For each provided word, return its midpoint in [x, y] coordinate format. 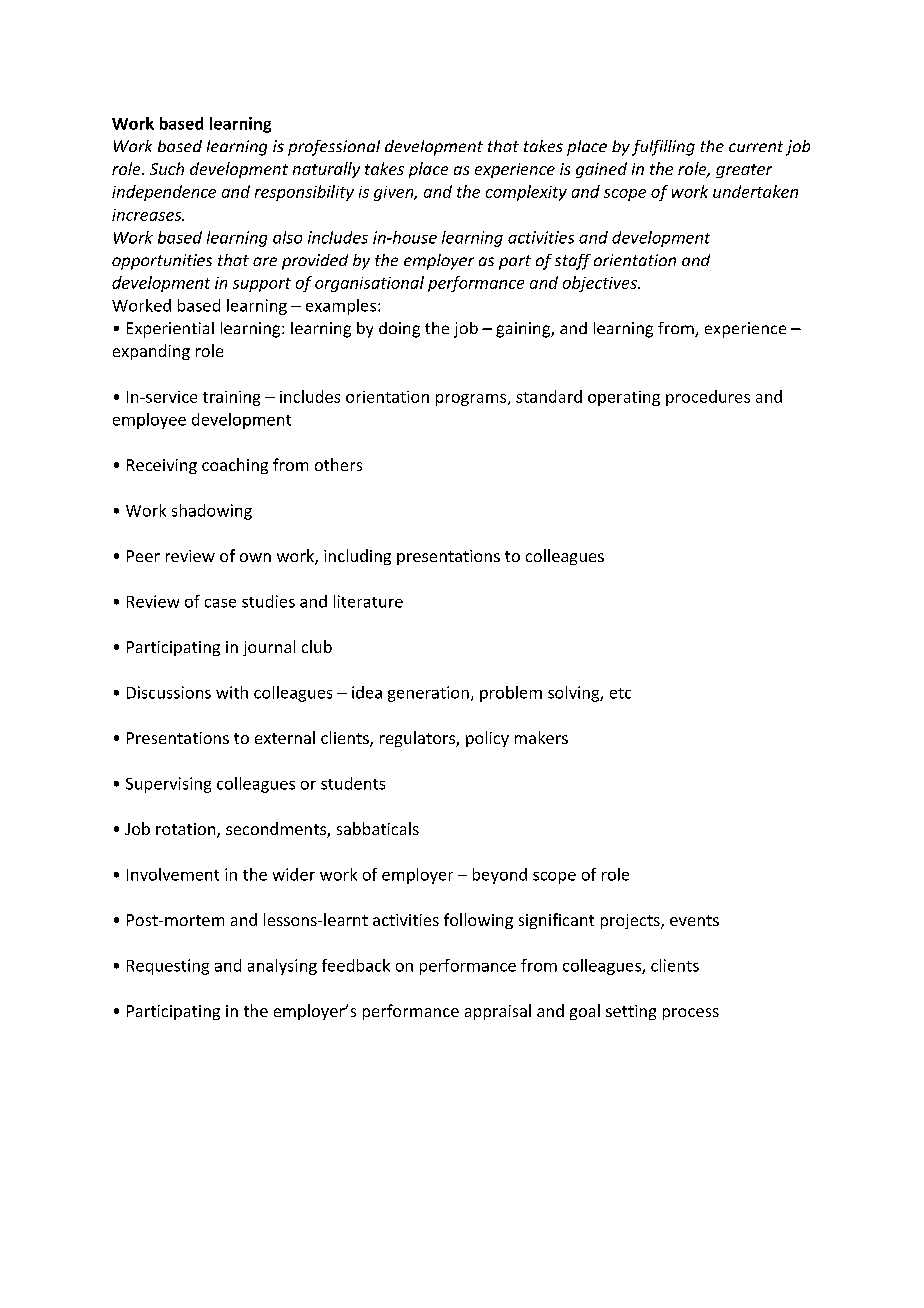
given [395, 193]
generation [428, 694]
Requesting [168, 967]
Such [167, 168]
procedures [708, 398]
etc [620, 693]
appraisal [498, 1012]
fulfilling [663, 148]
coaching [235, 466]
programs [472, 400]
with [232, 692]
